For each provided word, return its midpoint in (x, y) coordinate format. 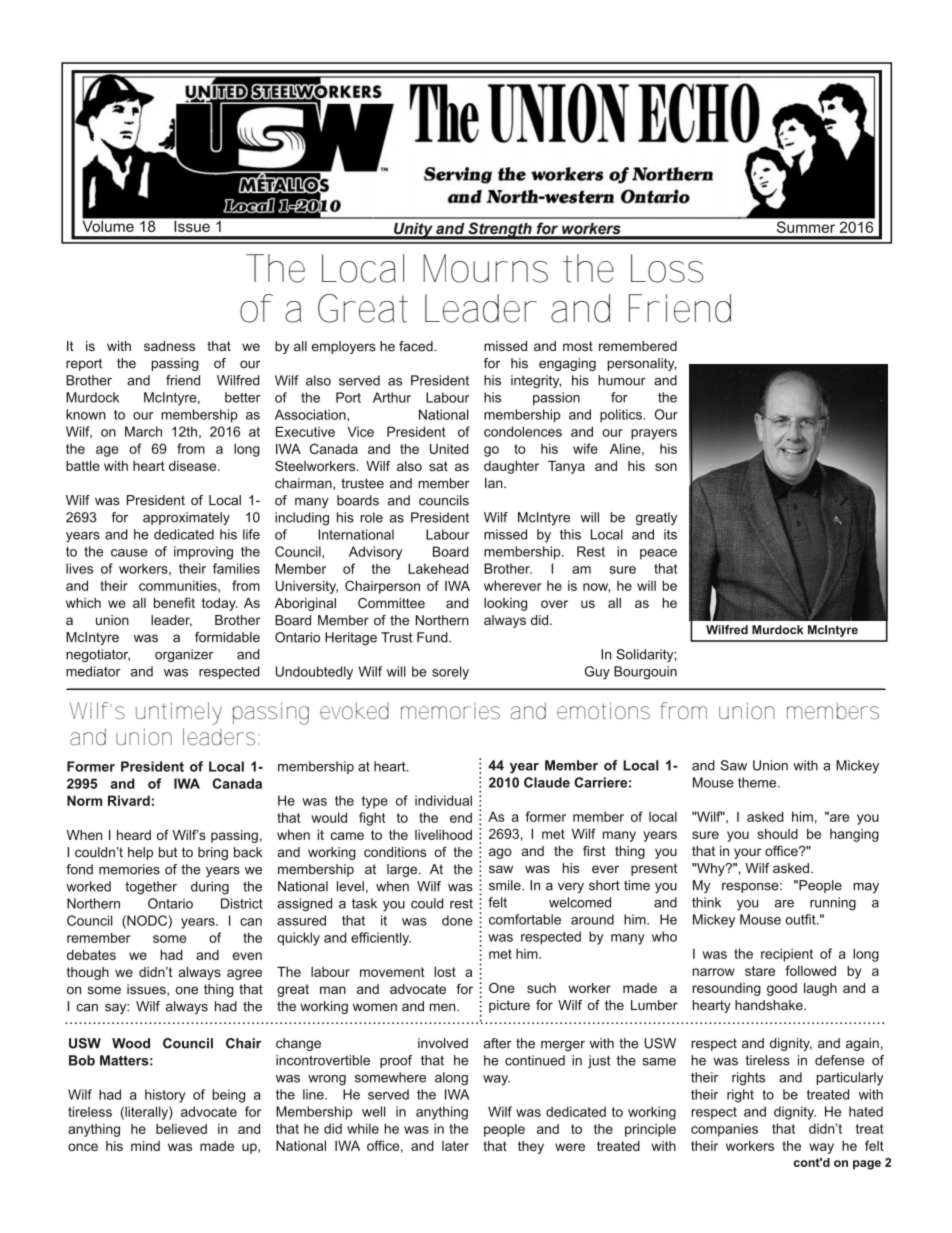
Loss (667, 268)
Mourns (485, 268)
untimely (179, 713)
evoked (354, 711)
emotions (603, 711)
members (833, 711)
